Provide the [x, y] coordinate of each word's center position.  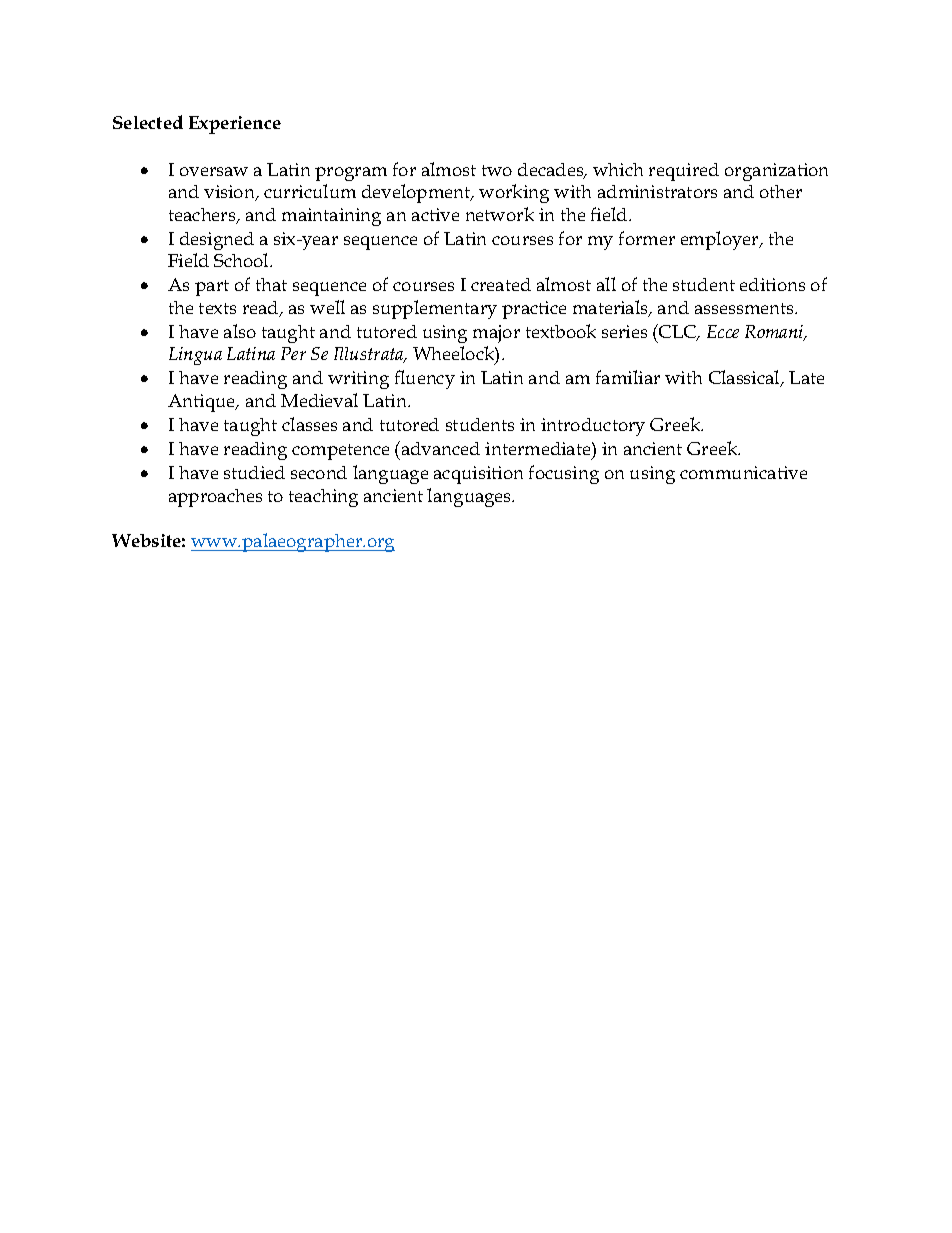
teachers [203, 216]
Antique [203, 403]
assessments [745, 308]
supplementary [435, 309]
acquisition [478, 475]
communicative [743, 472]
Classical [745, 378]
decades [552, 171]
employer [721, 240]
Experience [235, 125]
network [500, 214]
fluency [425, 379]
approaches [215, 498]
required [684, 172]
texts [217, 308]
